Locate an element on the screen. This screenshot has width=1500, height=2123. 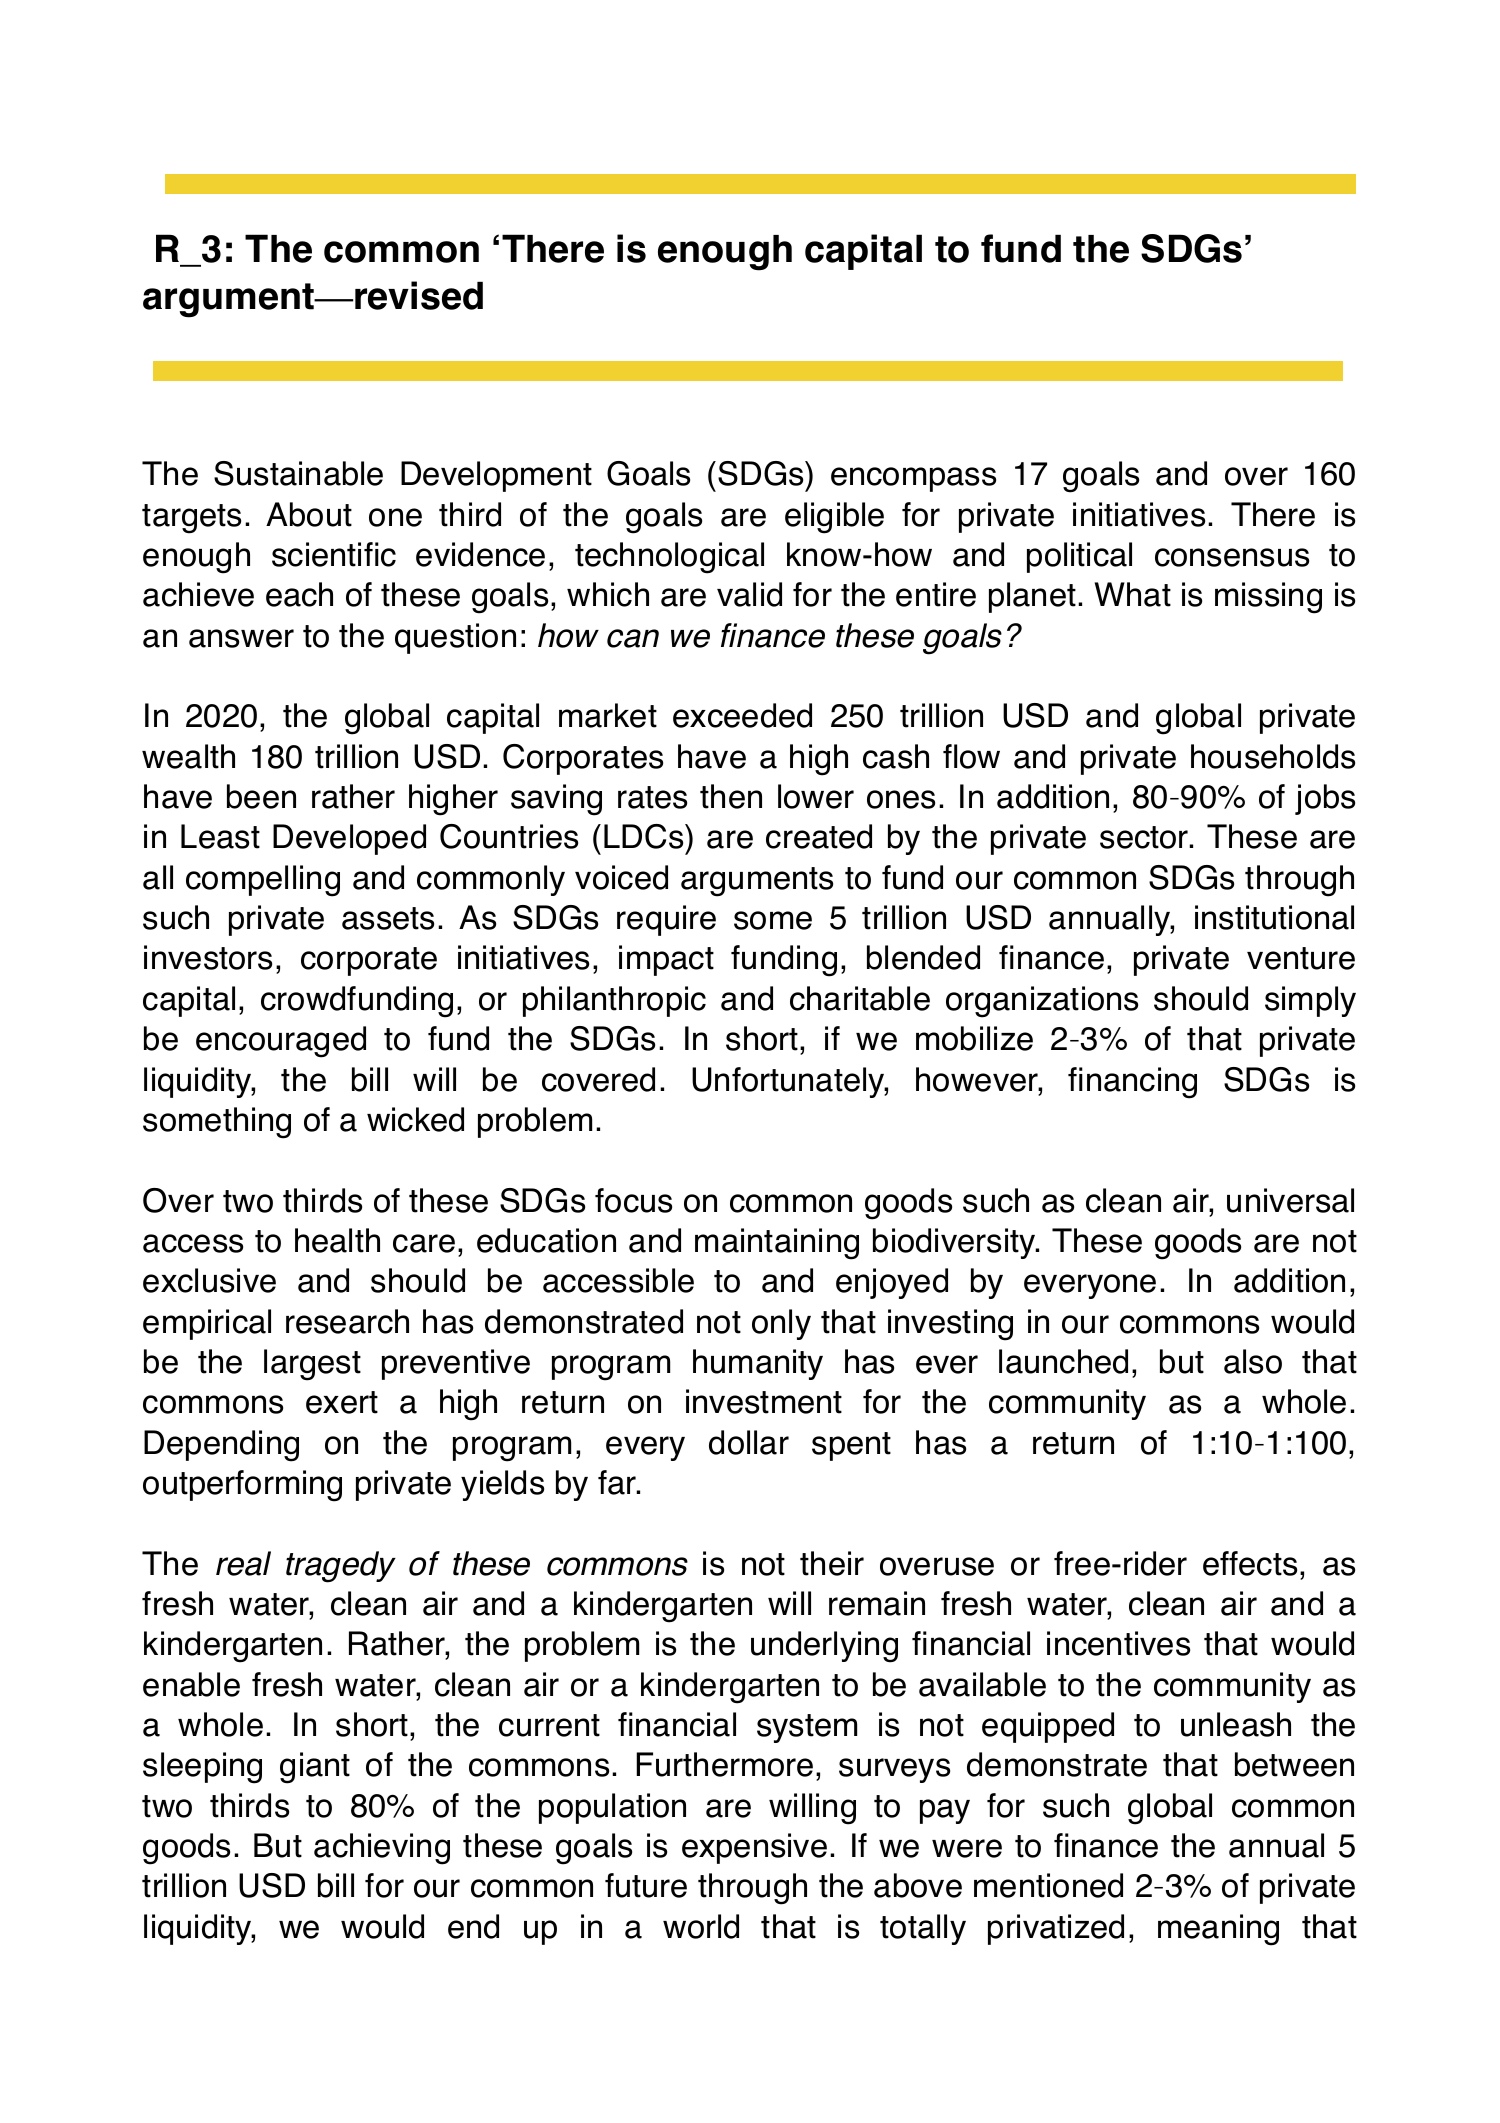
eligible is located at coordinates (834, 518).
